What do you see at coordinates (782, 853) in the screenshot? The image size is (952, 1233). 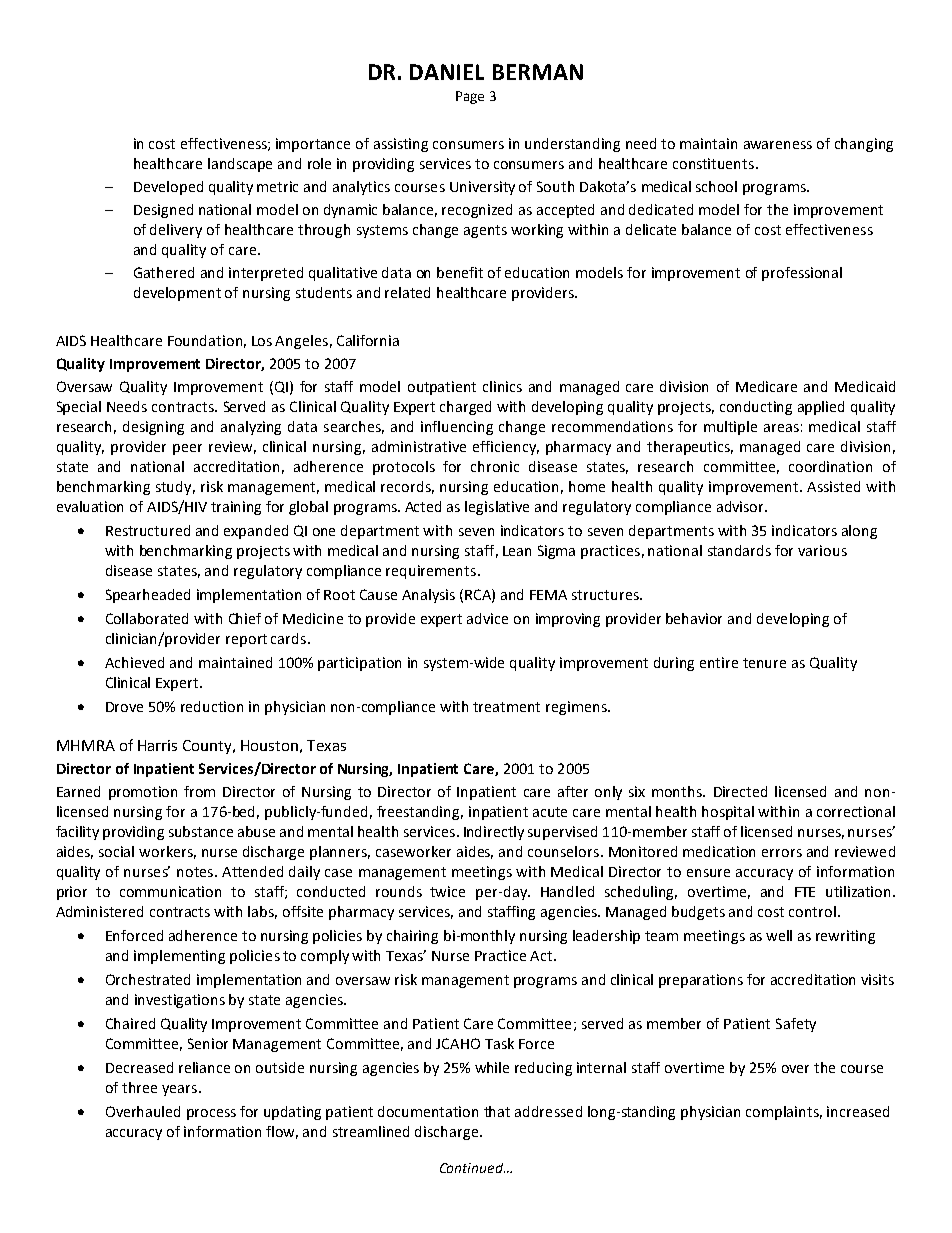 I see `errors` at bounding box center [782, 853].
